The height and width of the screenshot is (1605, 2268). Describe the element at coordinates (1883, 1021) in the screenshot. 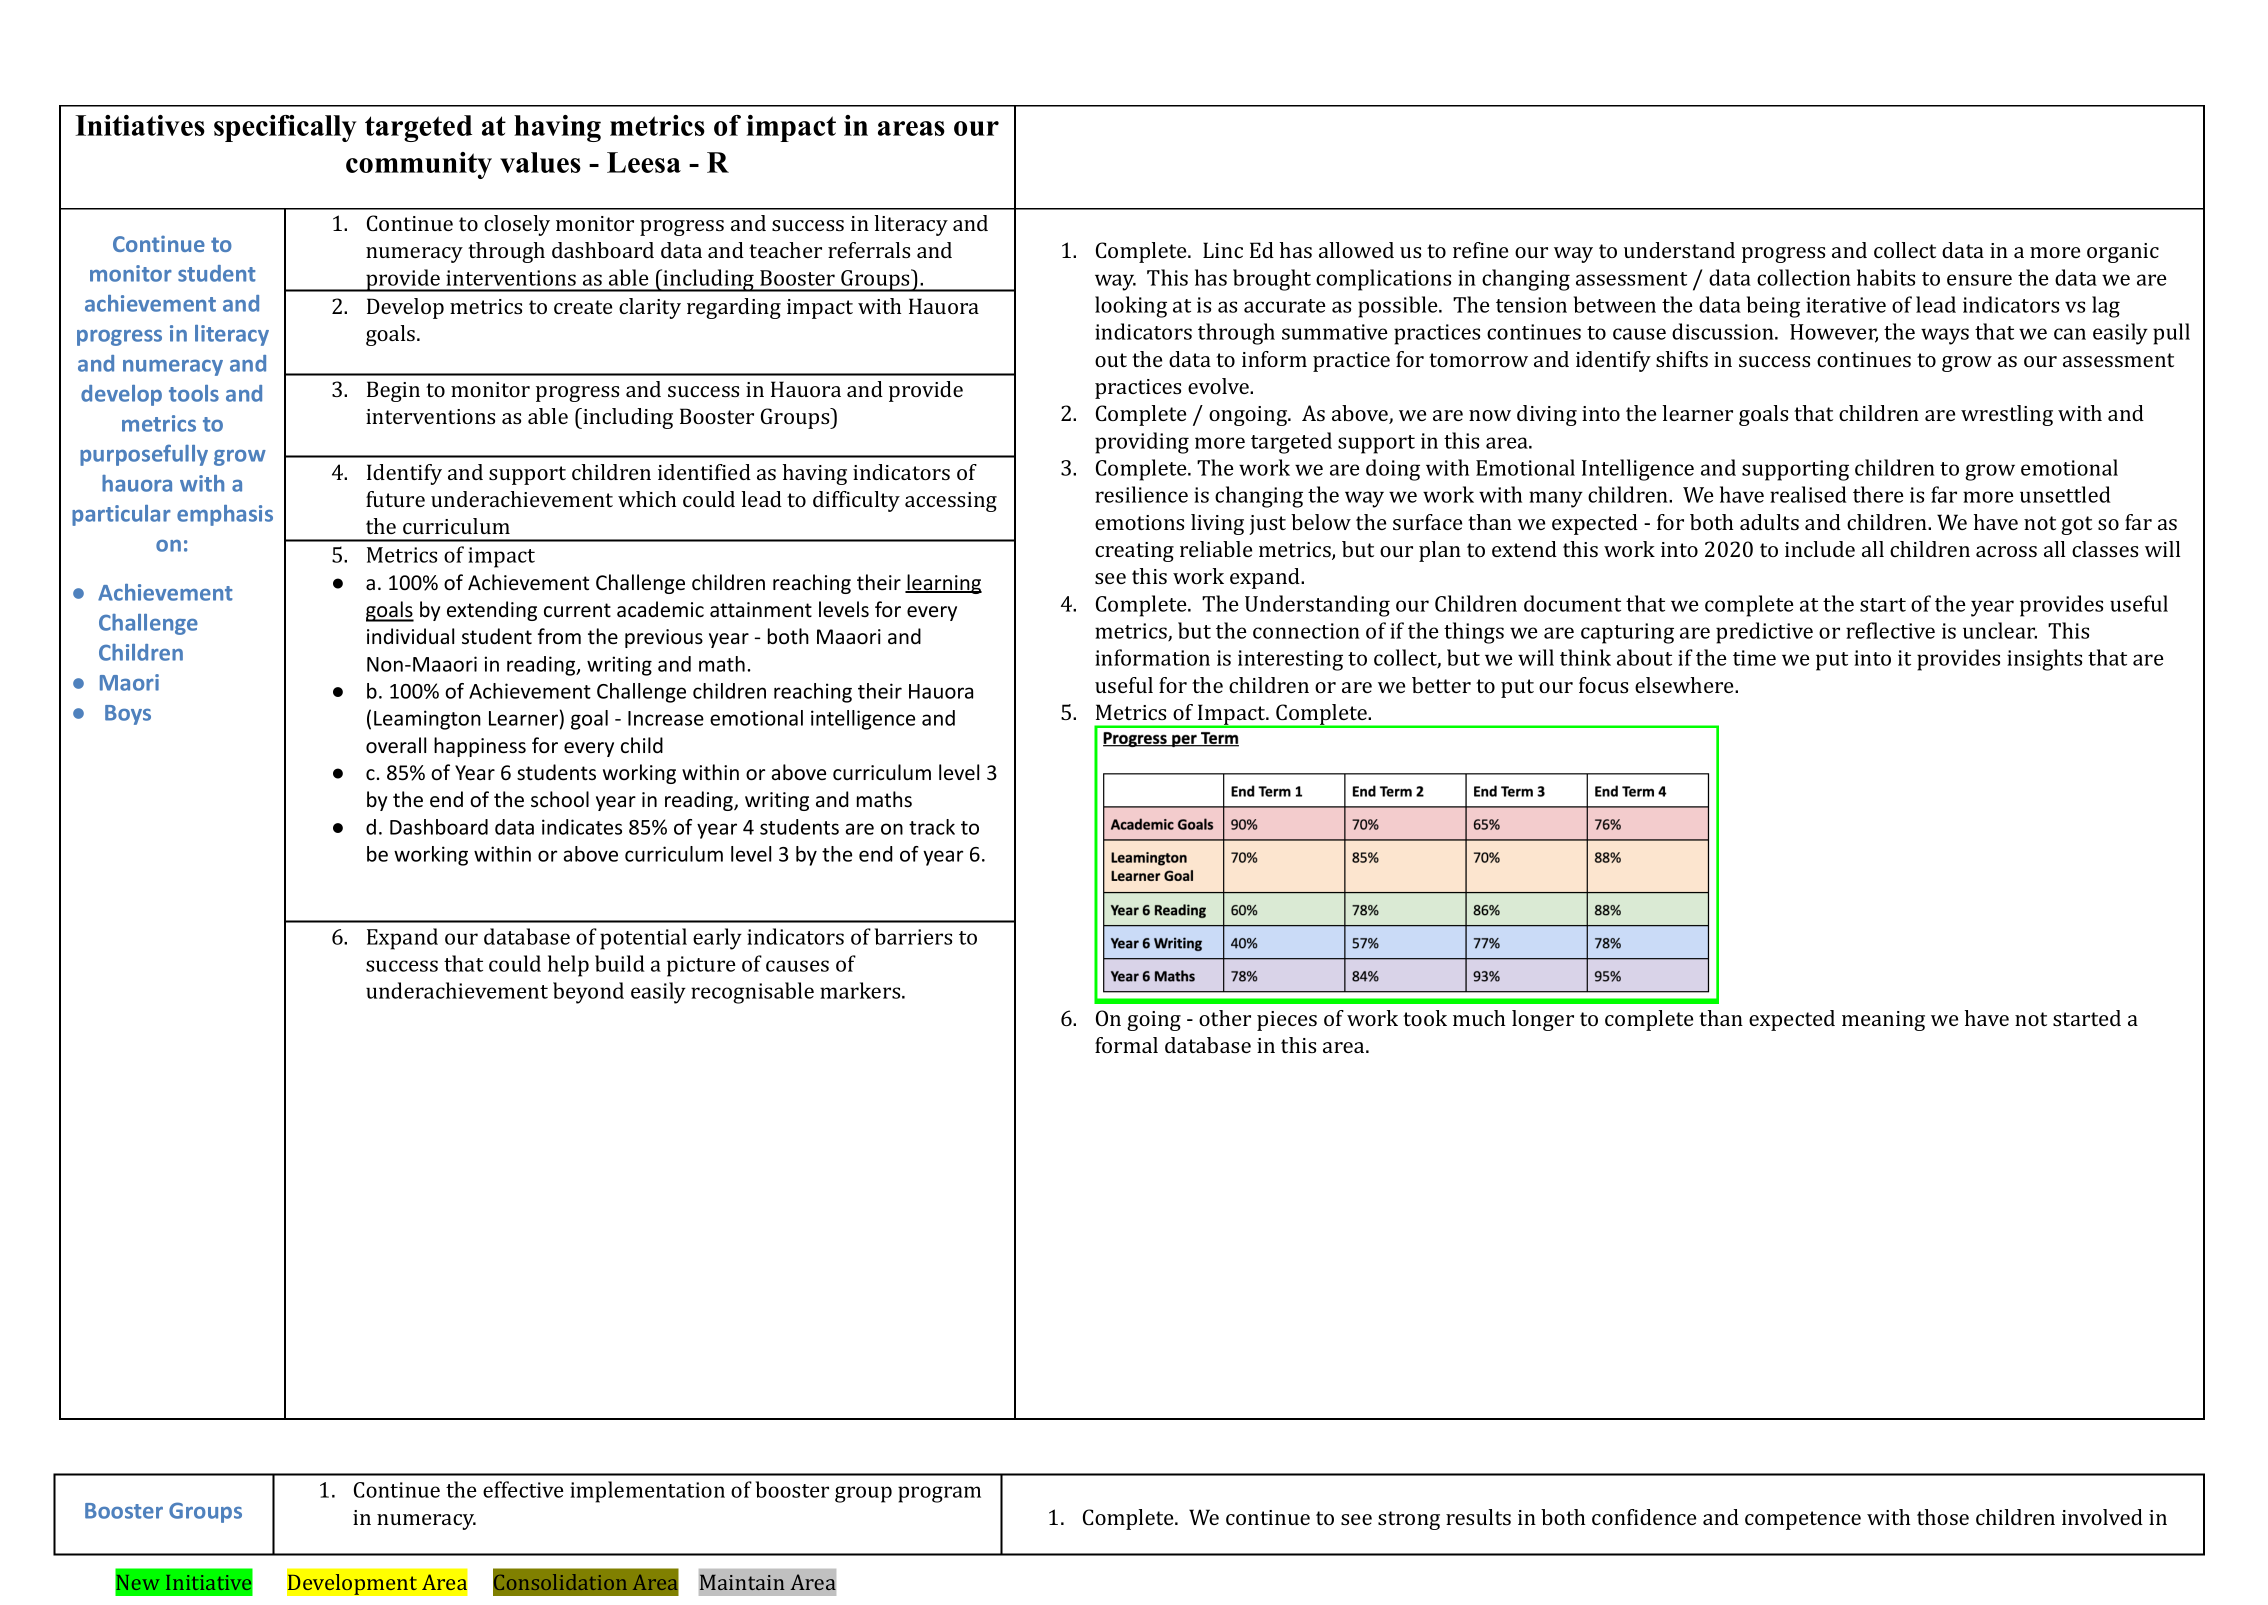

I see `meaning` at that location.
